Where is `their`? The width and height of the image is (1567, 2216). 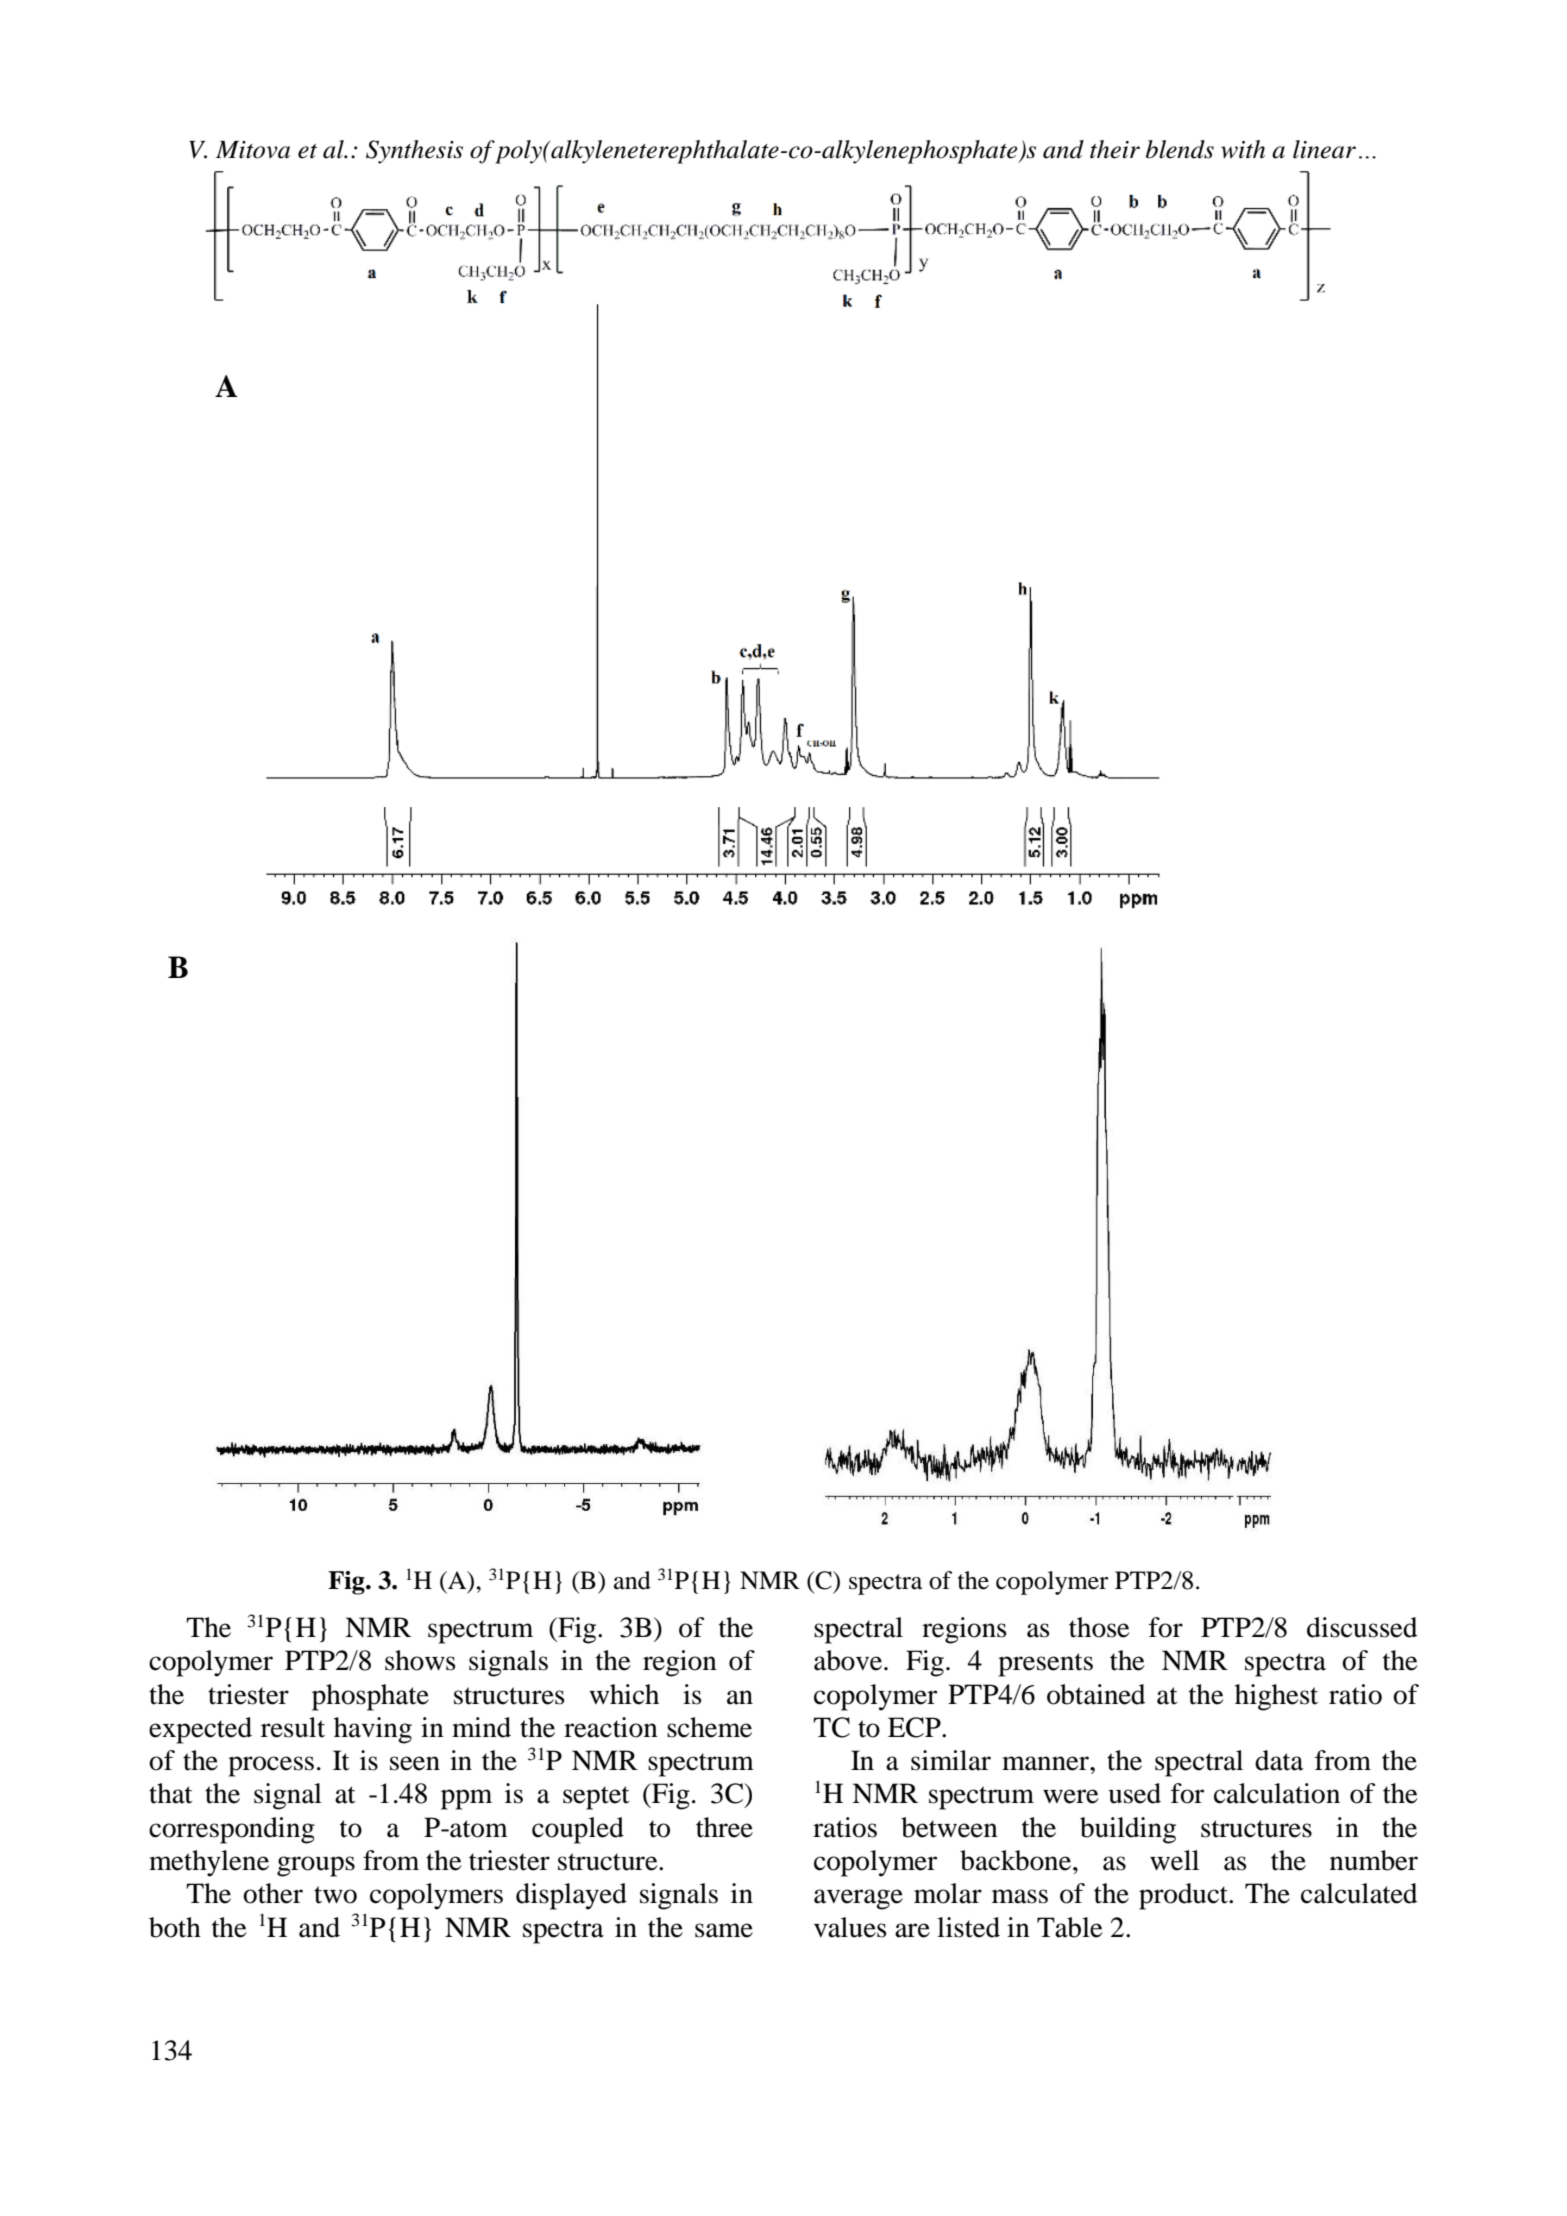
their is located at coordinates (1115, 149).
